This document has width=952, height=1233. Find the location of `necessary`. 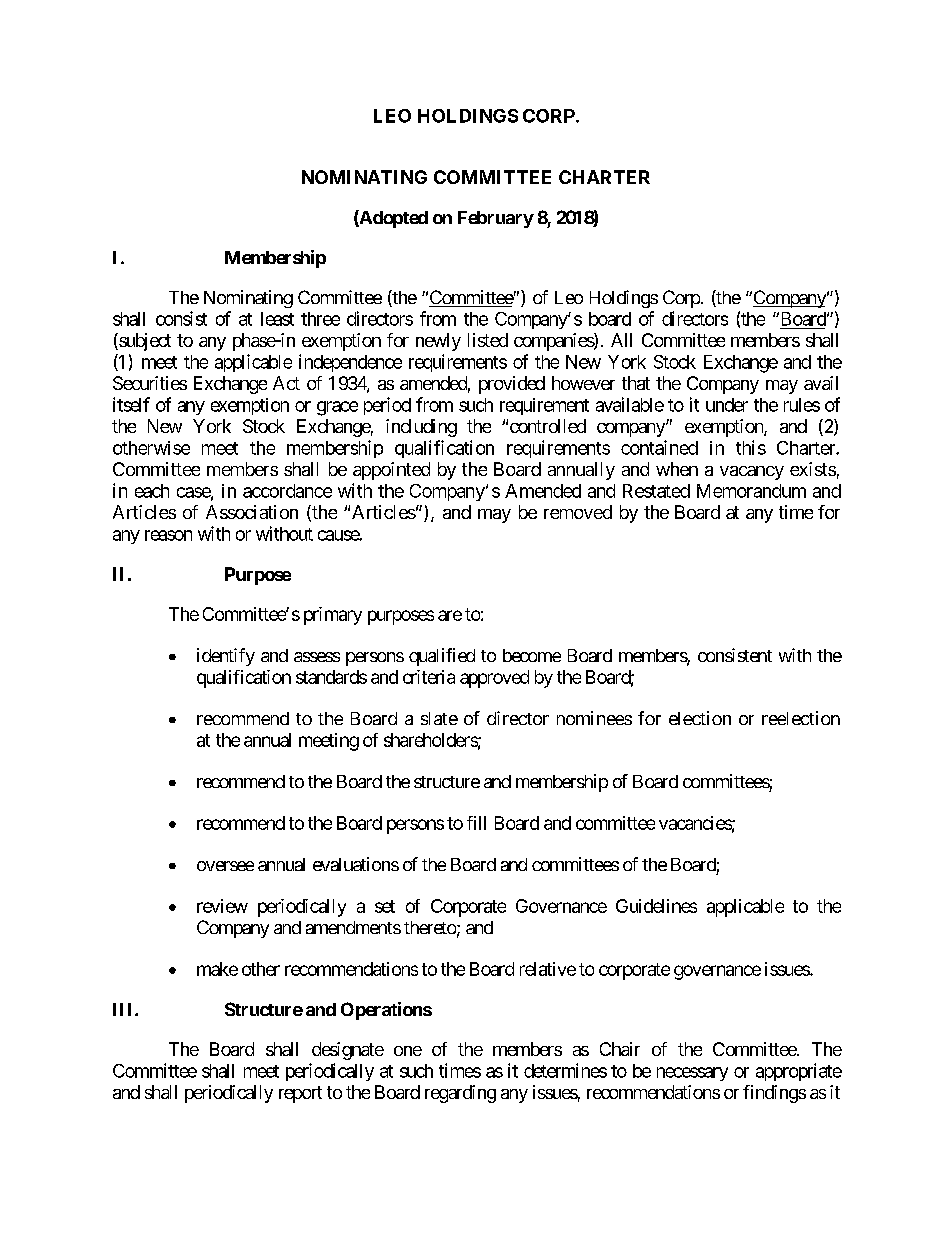

necessary is located at coordinates (692, 1074).
